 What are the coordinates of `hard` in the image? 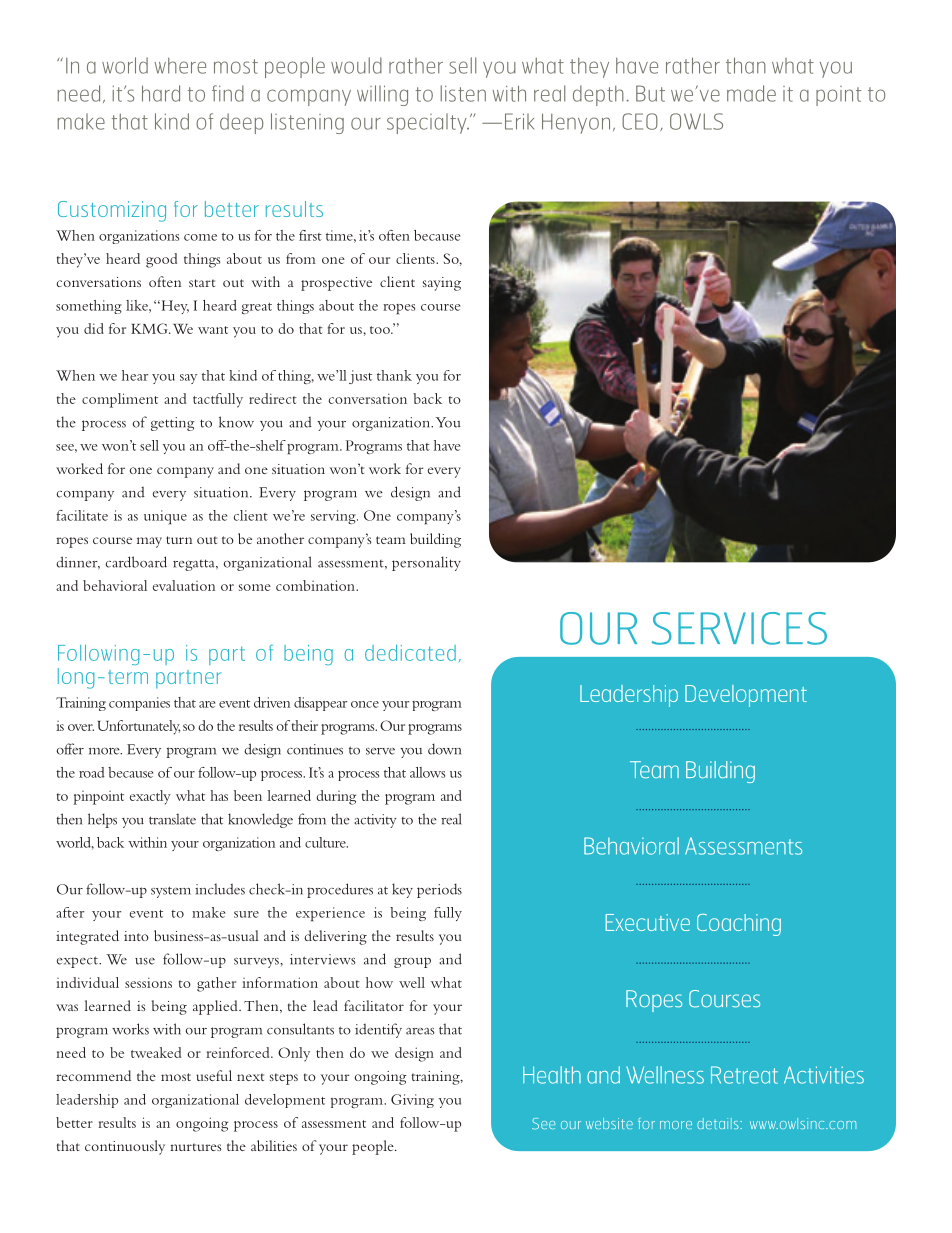 It's located at (161, 93).
